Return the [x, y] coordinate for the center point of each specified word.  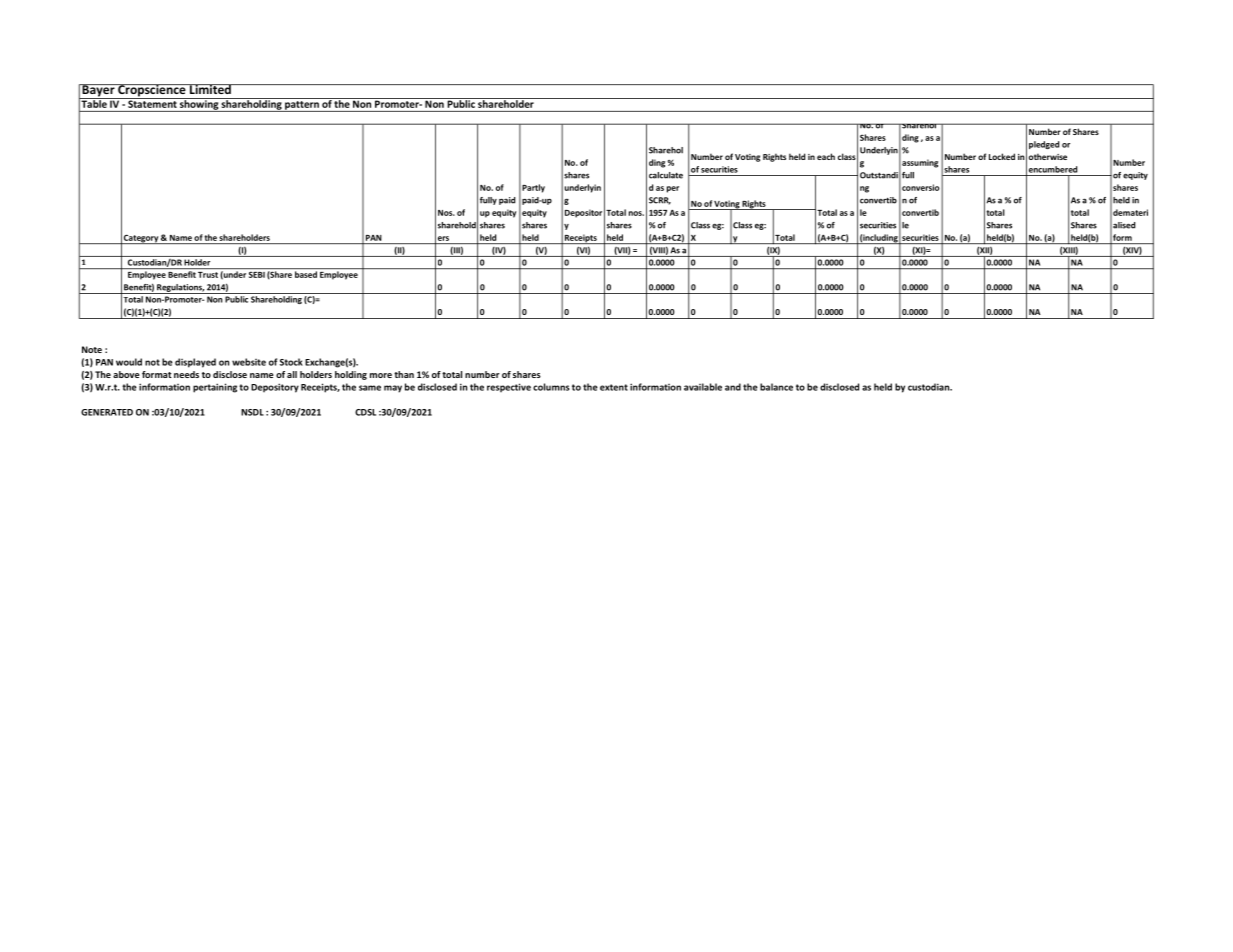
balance [776, 387]
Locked [1002, 156]
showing [199, 105]
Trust [208, 275]
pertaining [215, 388]
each [826, 156]
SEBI [257, 274]
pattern [302, 106]
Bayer [98, 91]
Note [92, 349]
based [306, 274]
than [404, 374]
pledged [1044, 145]
